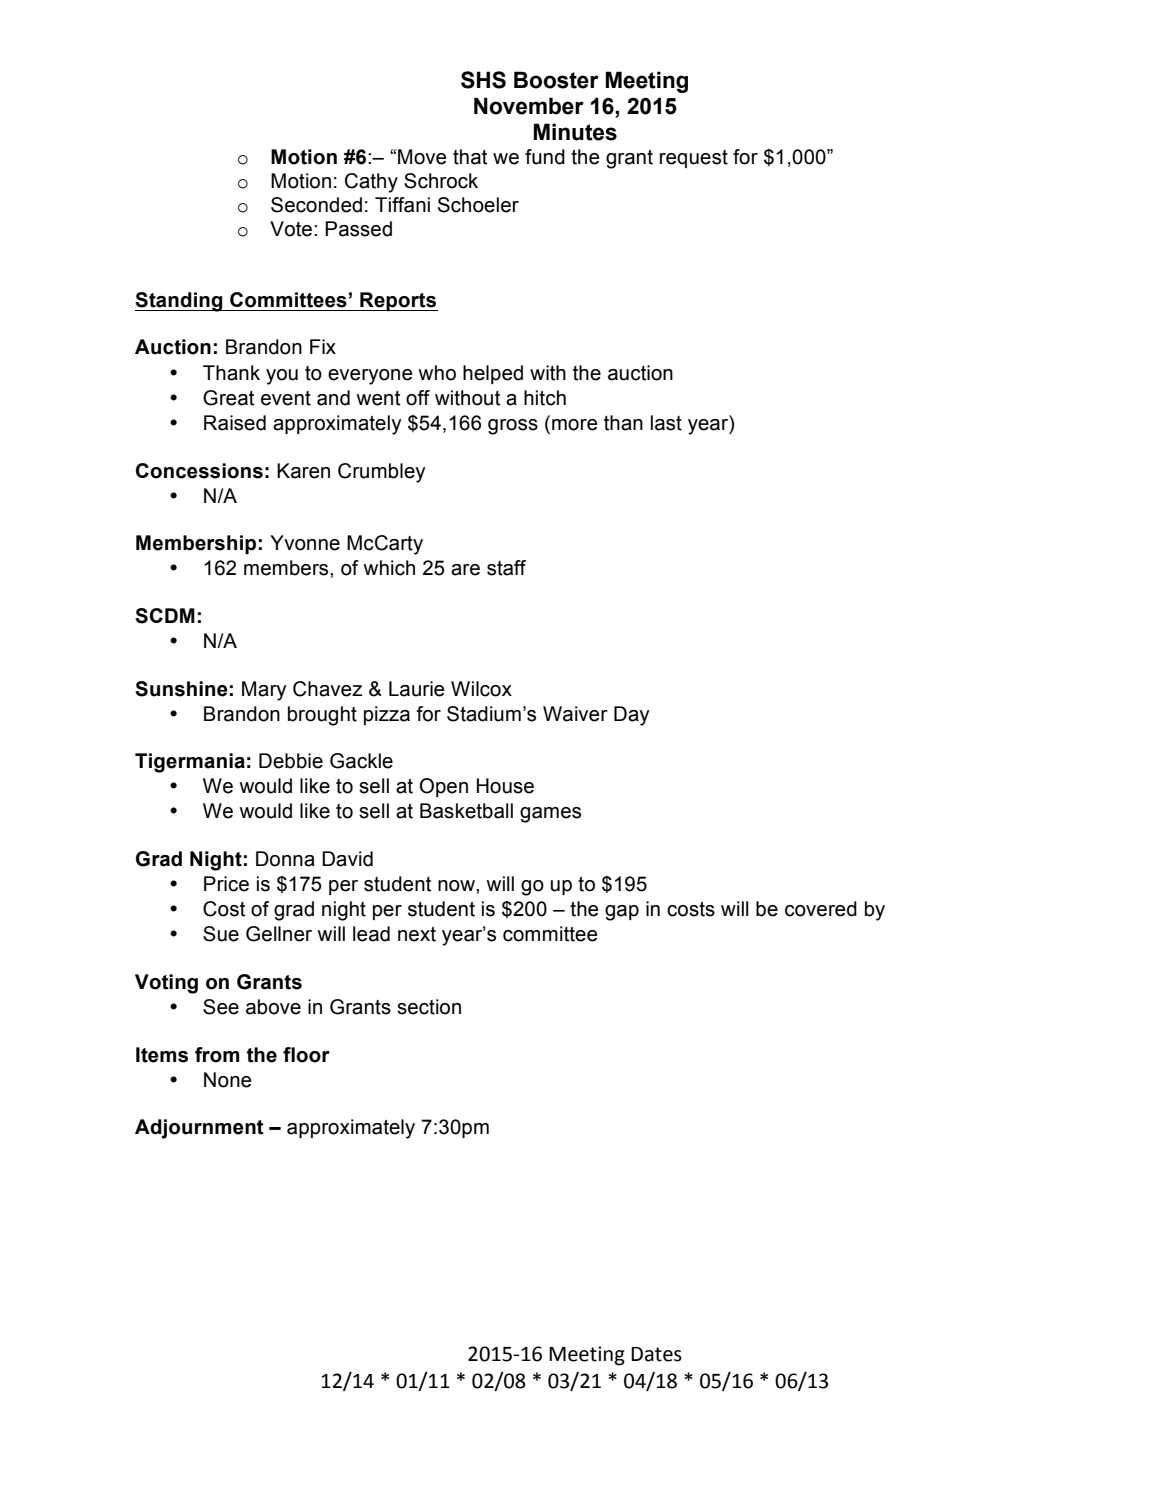  Describe the element at coordinates (316, 205) in the document. I see `Seconded` at that location.
